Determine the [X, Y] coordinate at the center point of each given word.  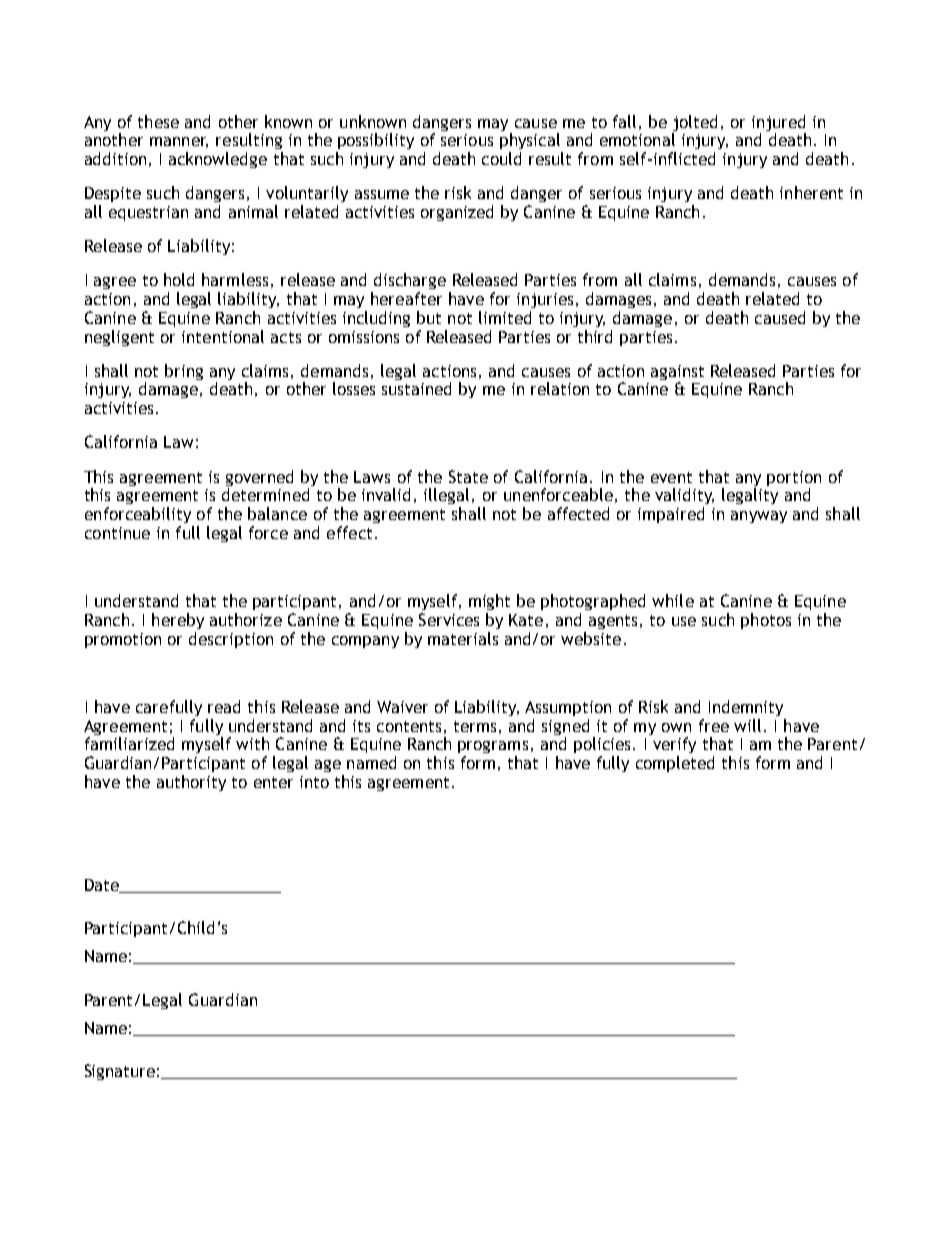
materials [463, 638]
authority [191, 783]
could [501, 158]
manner [179, 142]
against [677, 374]
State [468, 476]
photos [766, 621]
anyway [759, 517]
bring [184, 372]
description [231, 640]
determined [265, 494]
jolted [694, 124]
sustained [416, 388]
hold [179, 279]
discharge [410, 281]
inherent [811, 192]
